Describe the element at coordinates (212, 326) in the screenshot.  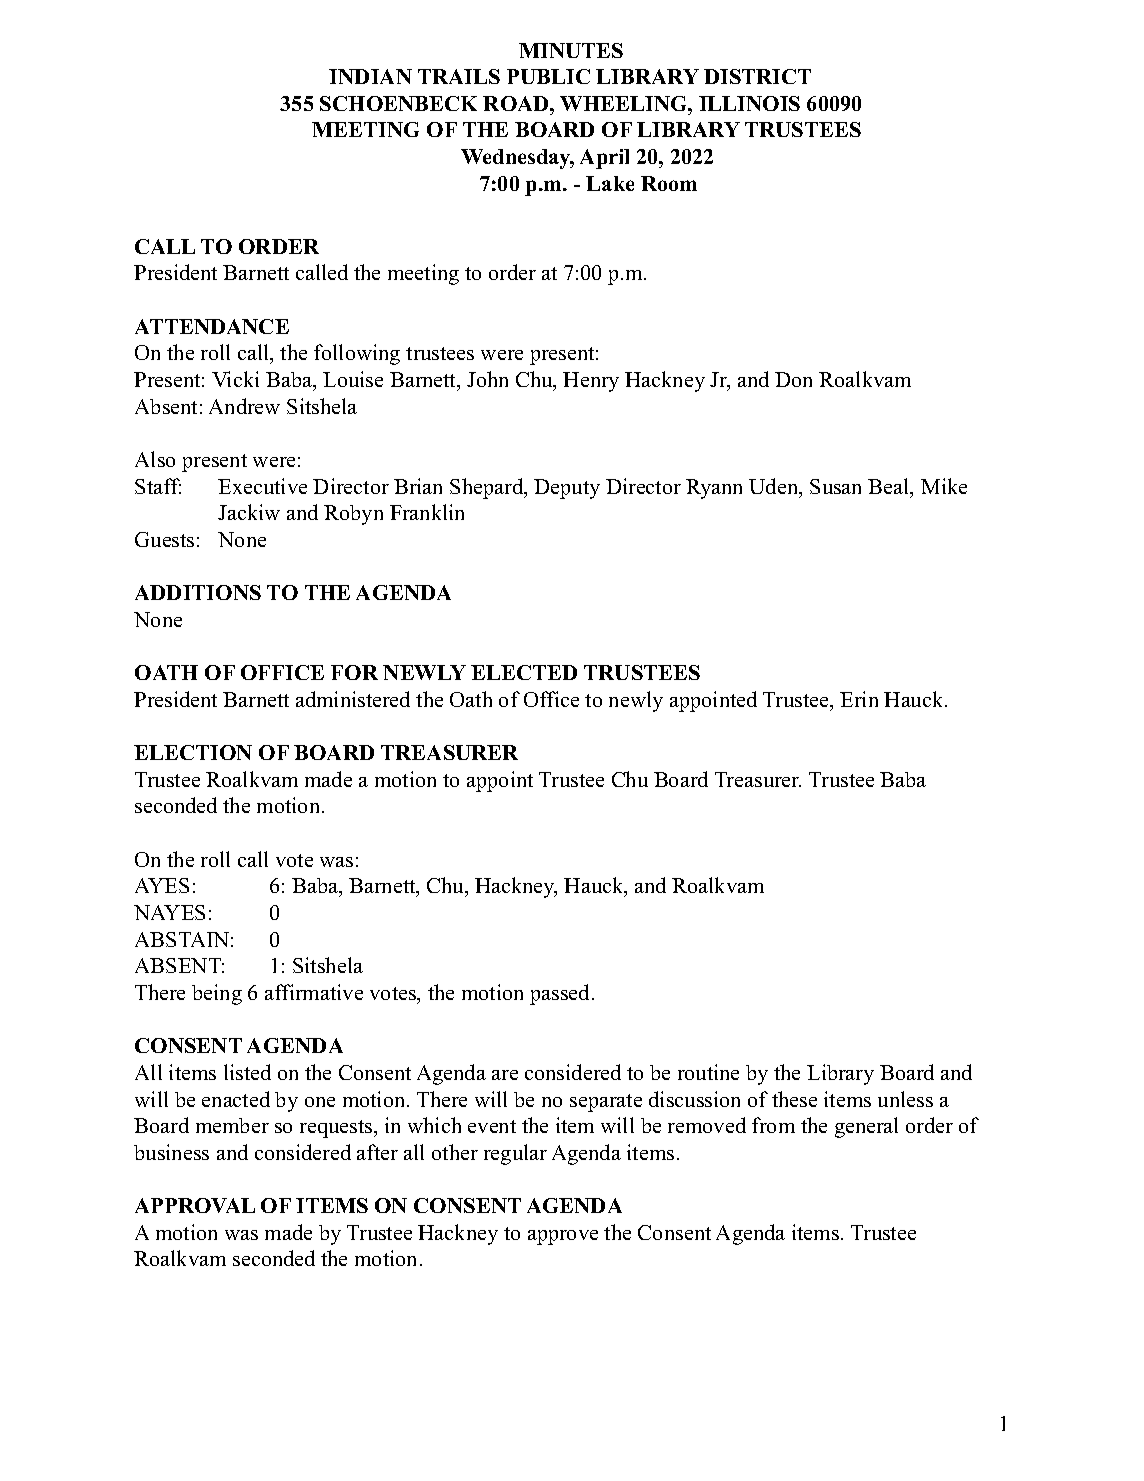
I see `ATTENDANCE` at that location.
